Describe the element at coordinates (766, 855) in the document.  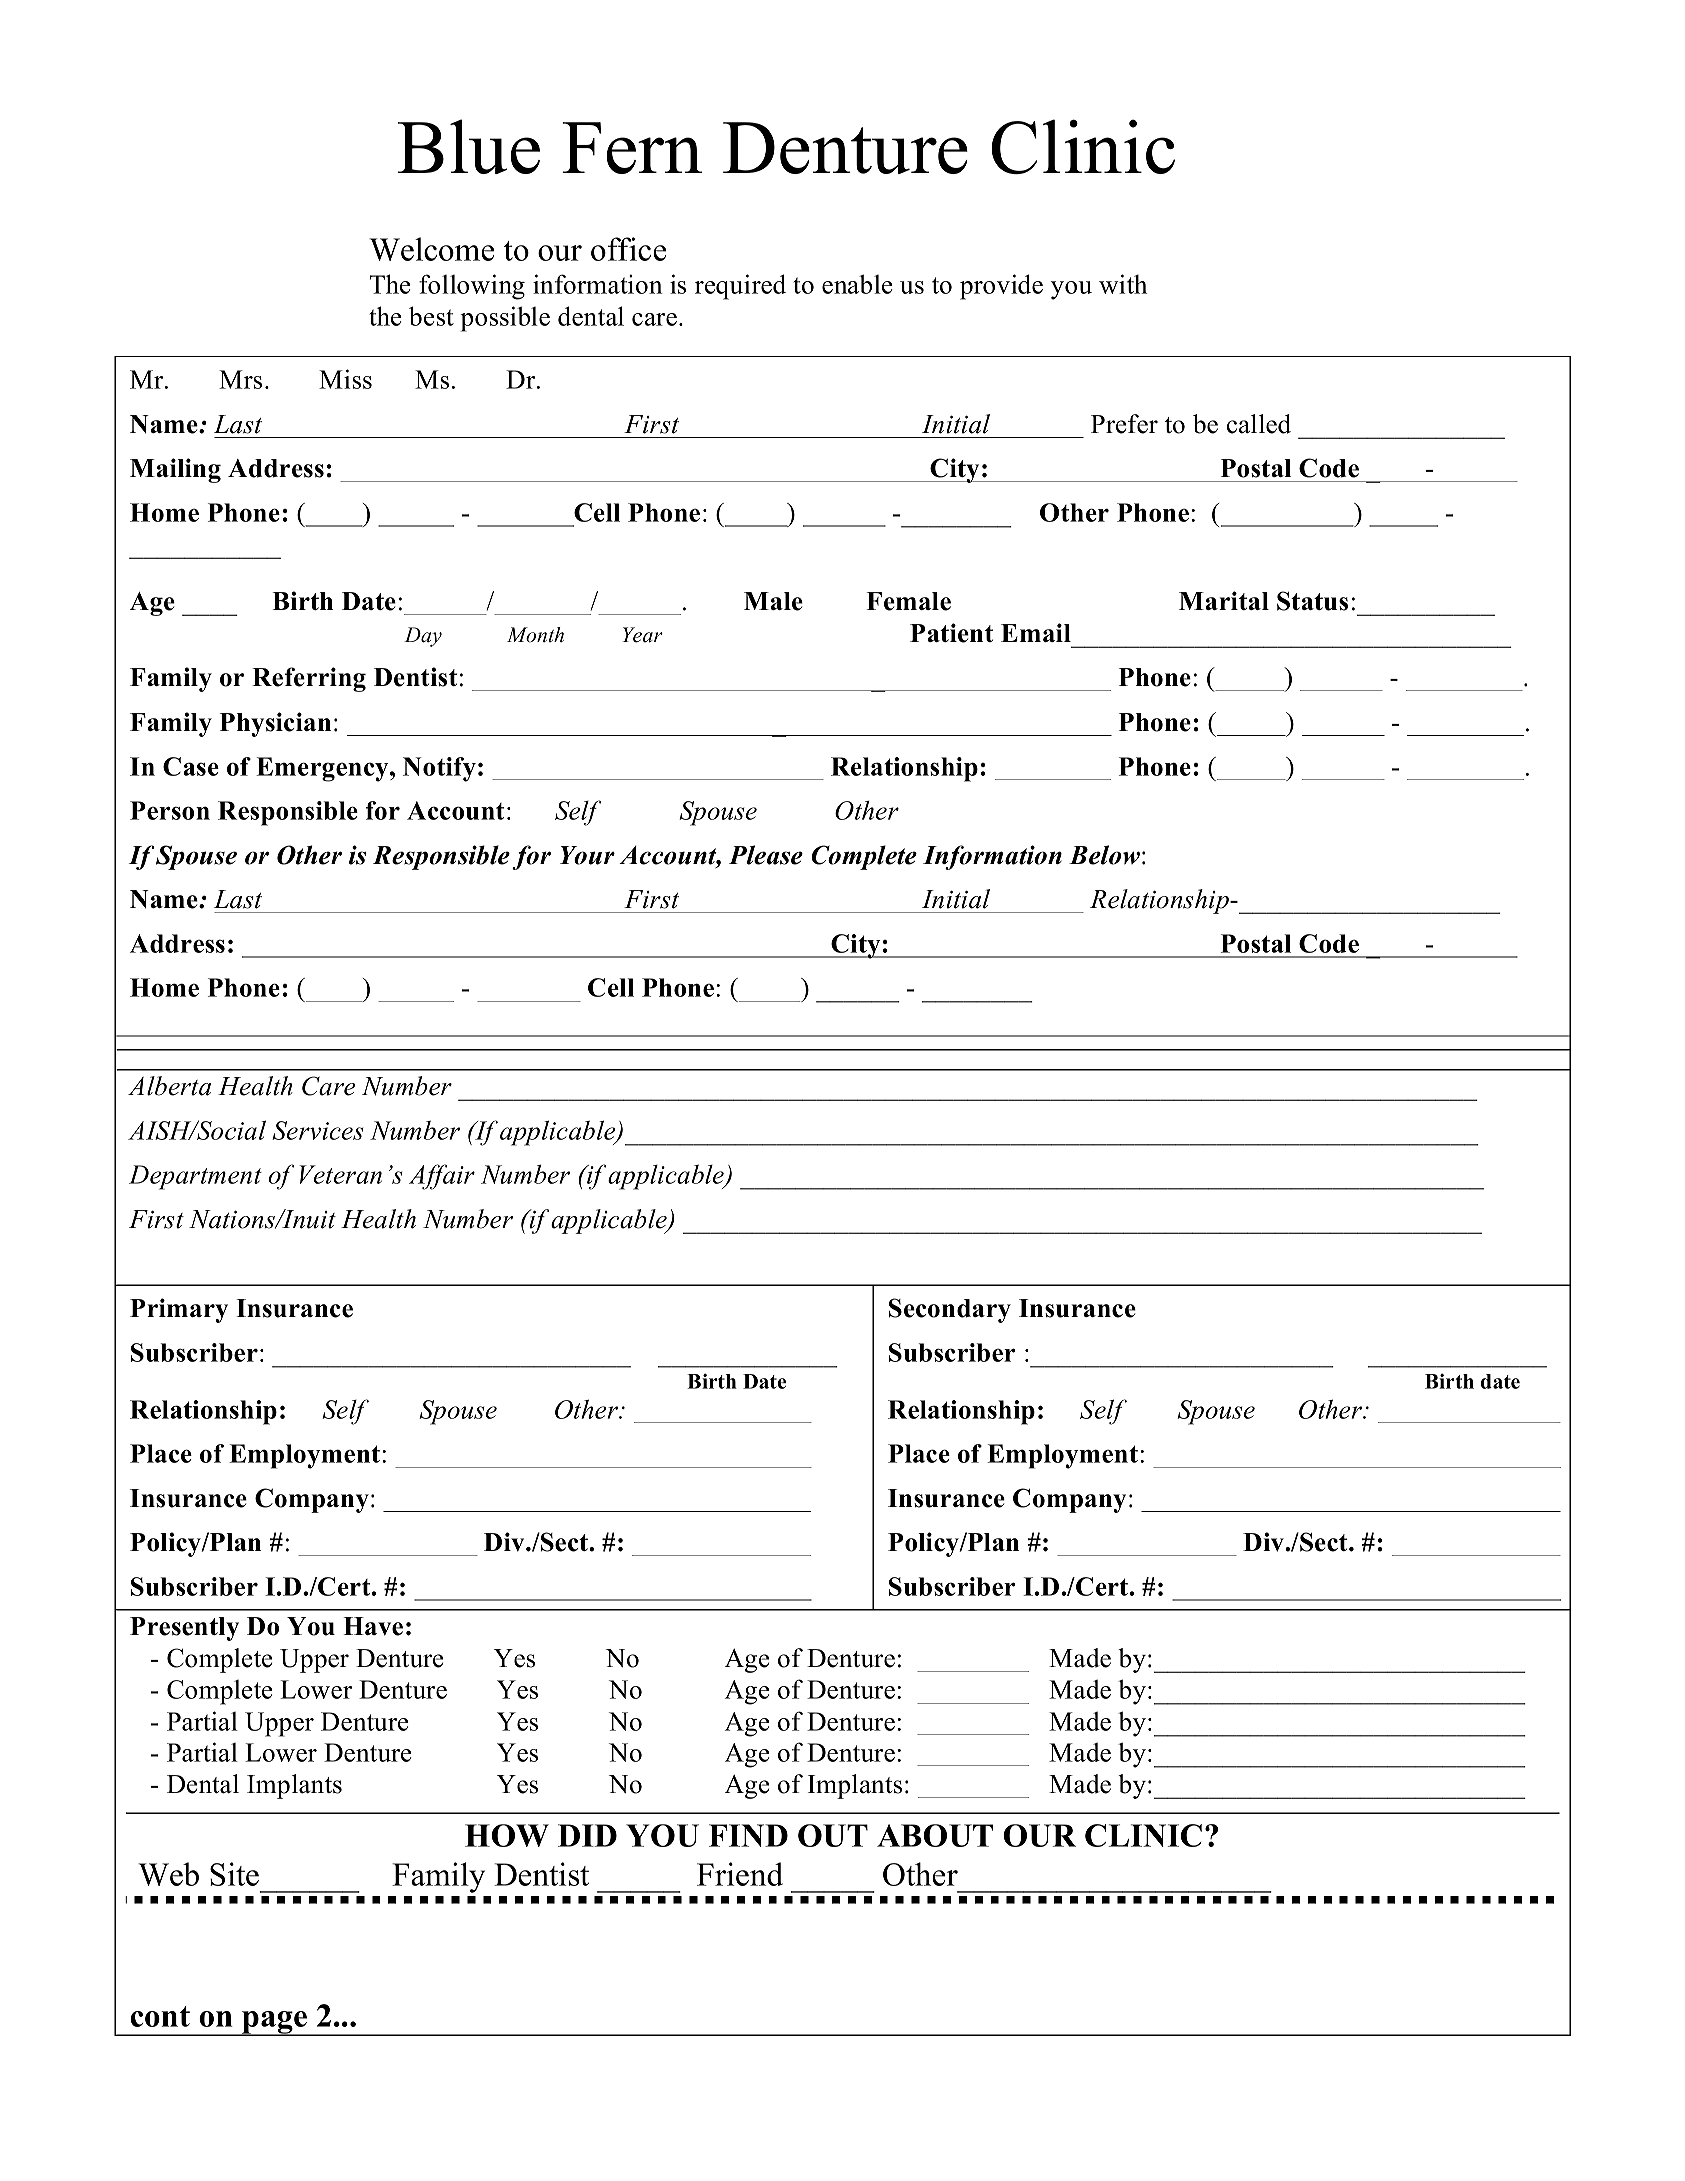
I see `Please` at that location.
